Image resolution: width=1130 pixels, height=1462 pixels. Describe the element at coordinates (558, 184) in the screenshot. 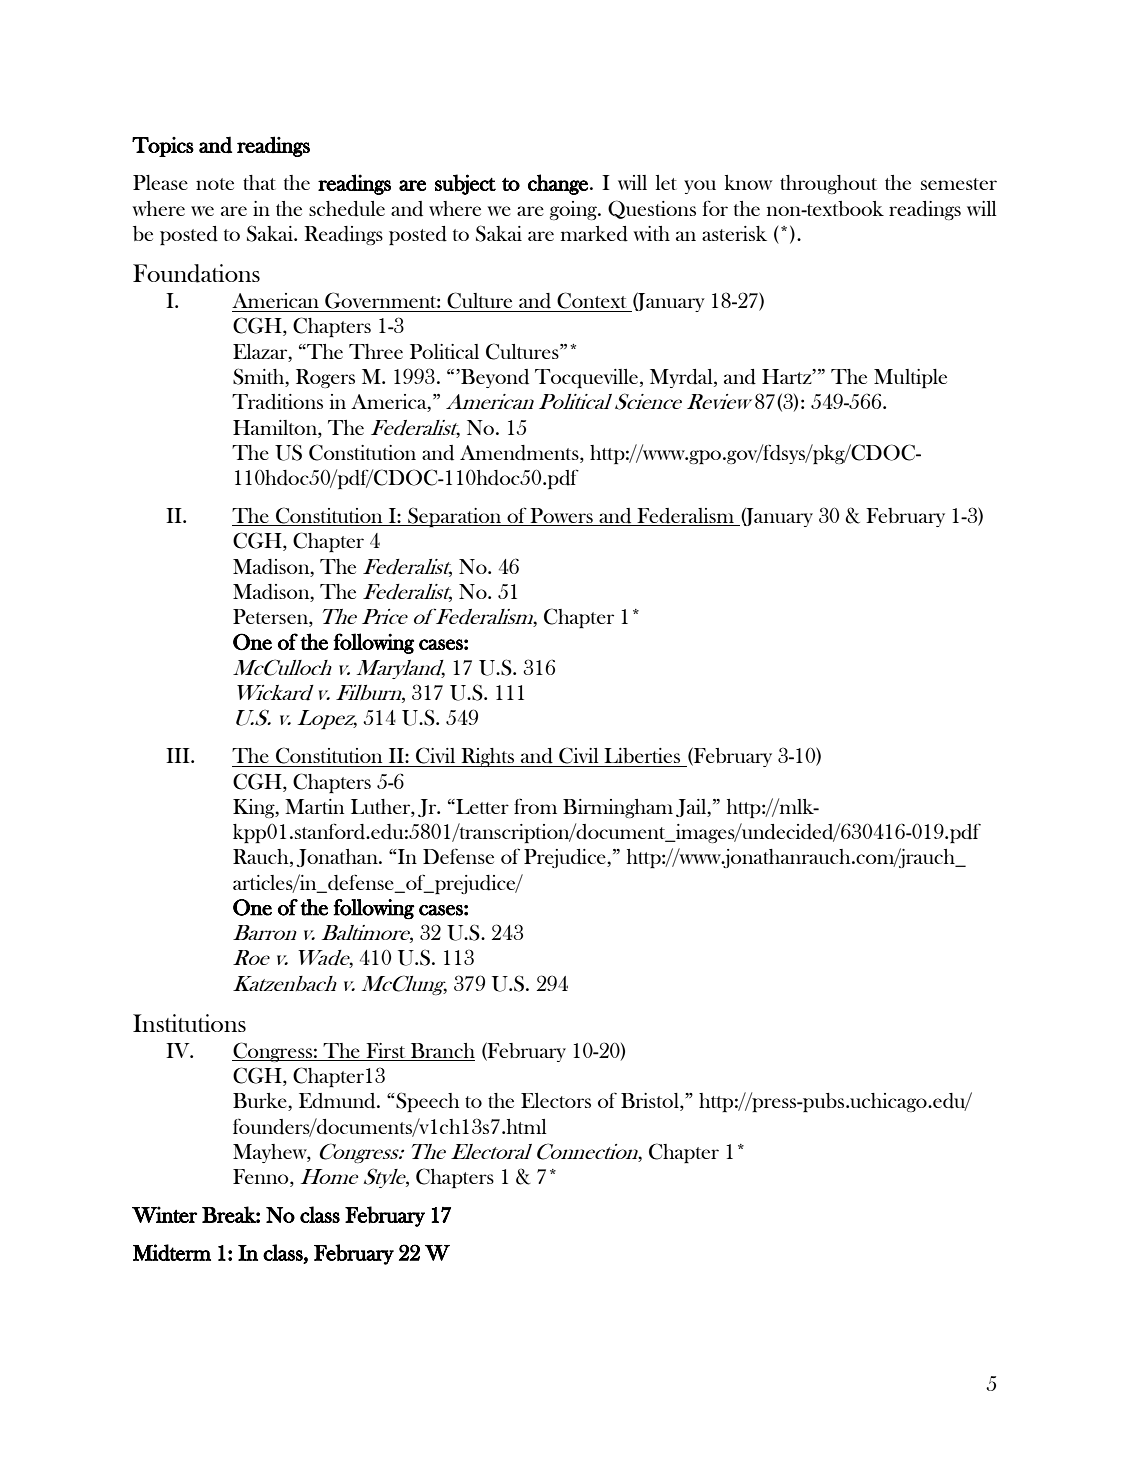

I see `change` at that location.
